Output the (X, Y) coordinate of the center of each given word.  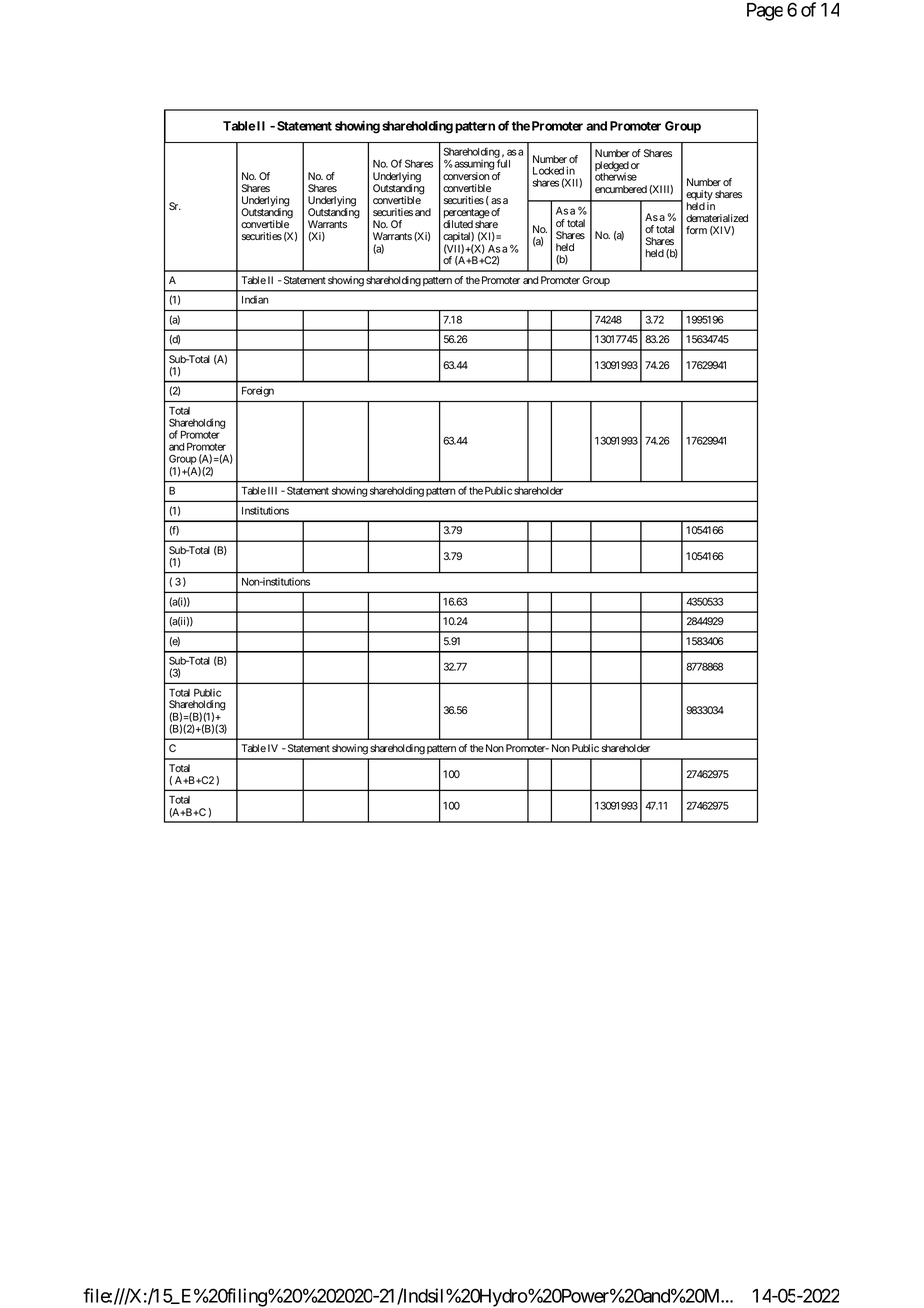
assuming (473, 166)
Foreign (258, 391)
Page (765, 12)
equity (699, 196)
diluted (458, 224)
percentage (467, 215)
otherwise (616, 176)
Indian (255, 299)
